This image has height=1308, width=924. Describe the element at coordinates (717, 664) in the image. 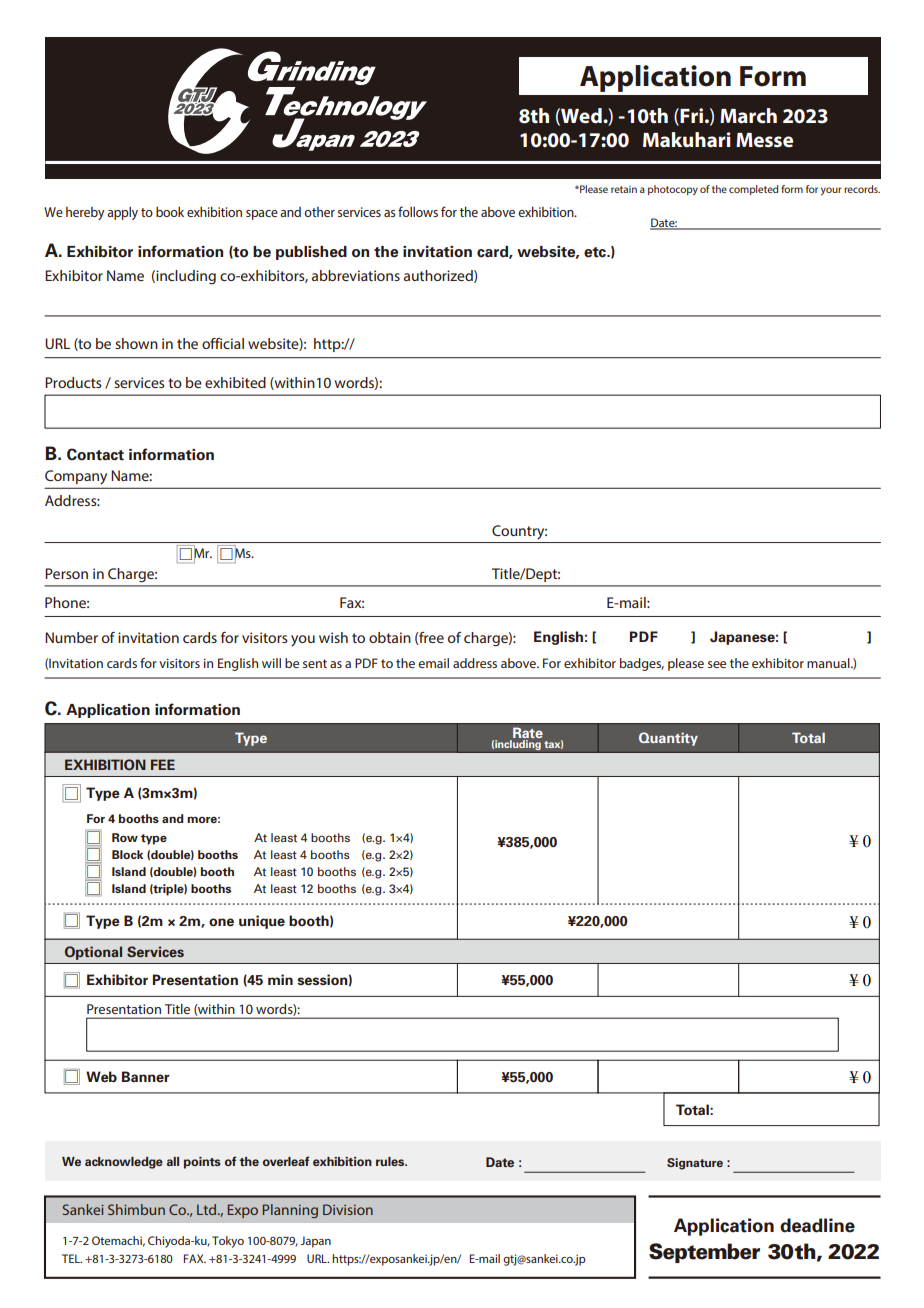

I see `see` at that location.
